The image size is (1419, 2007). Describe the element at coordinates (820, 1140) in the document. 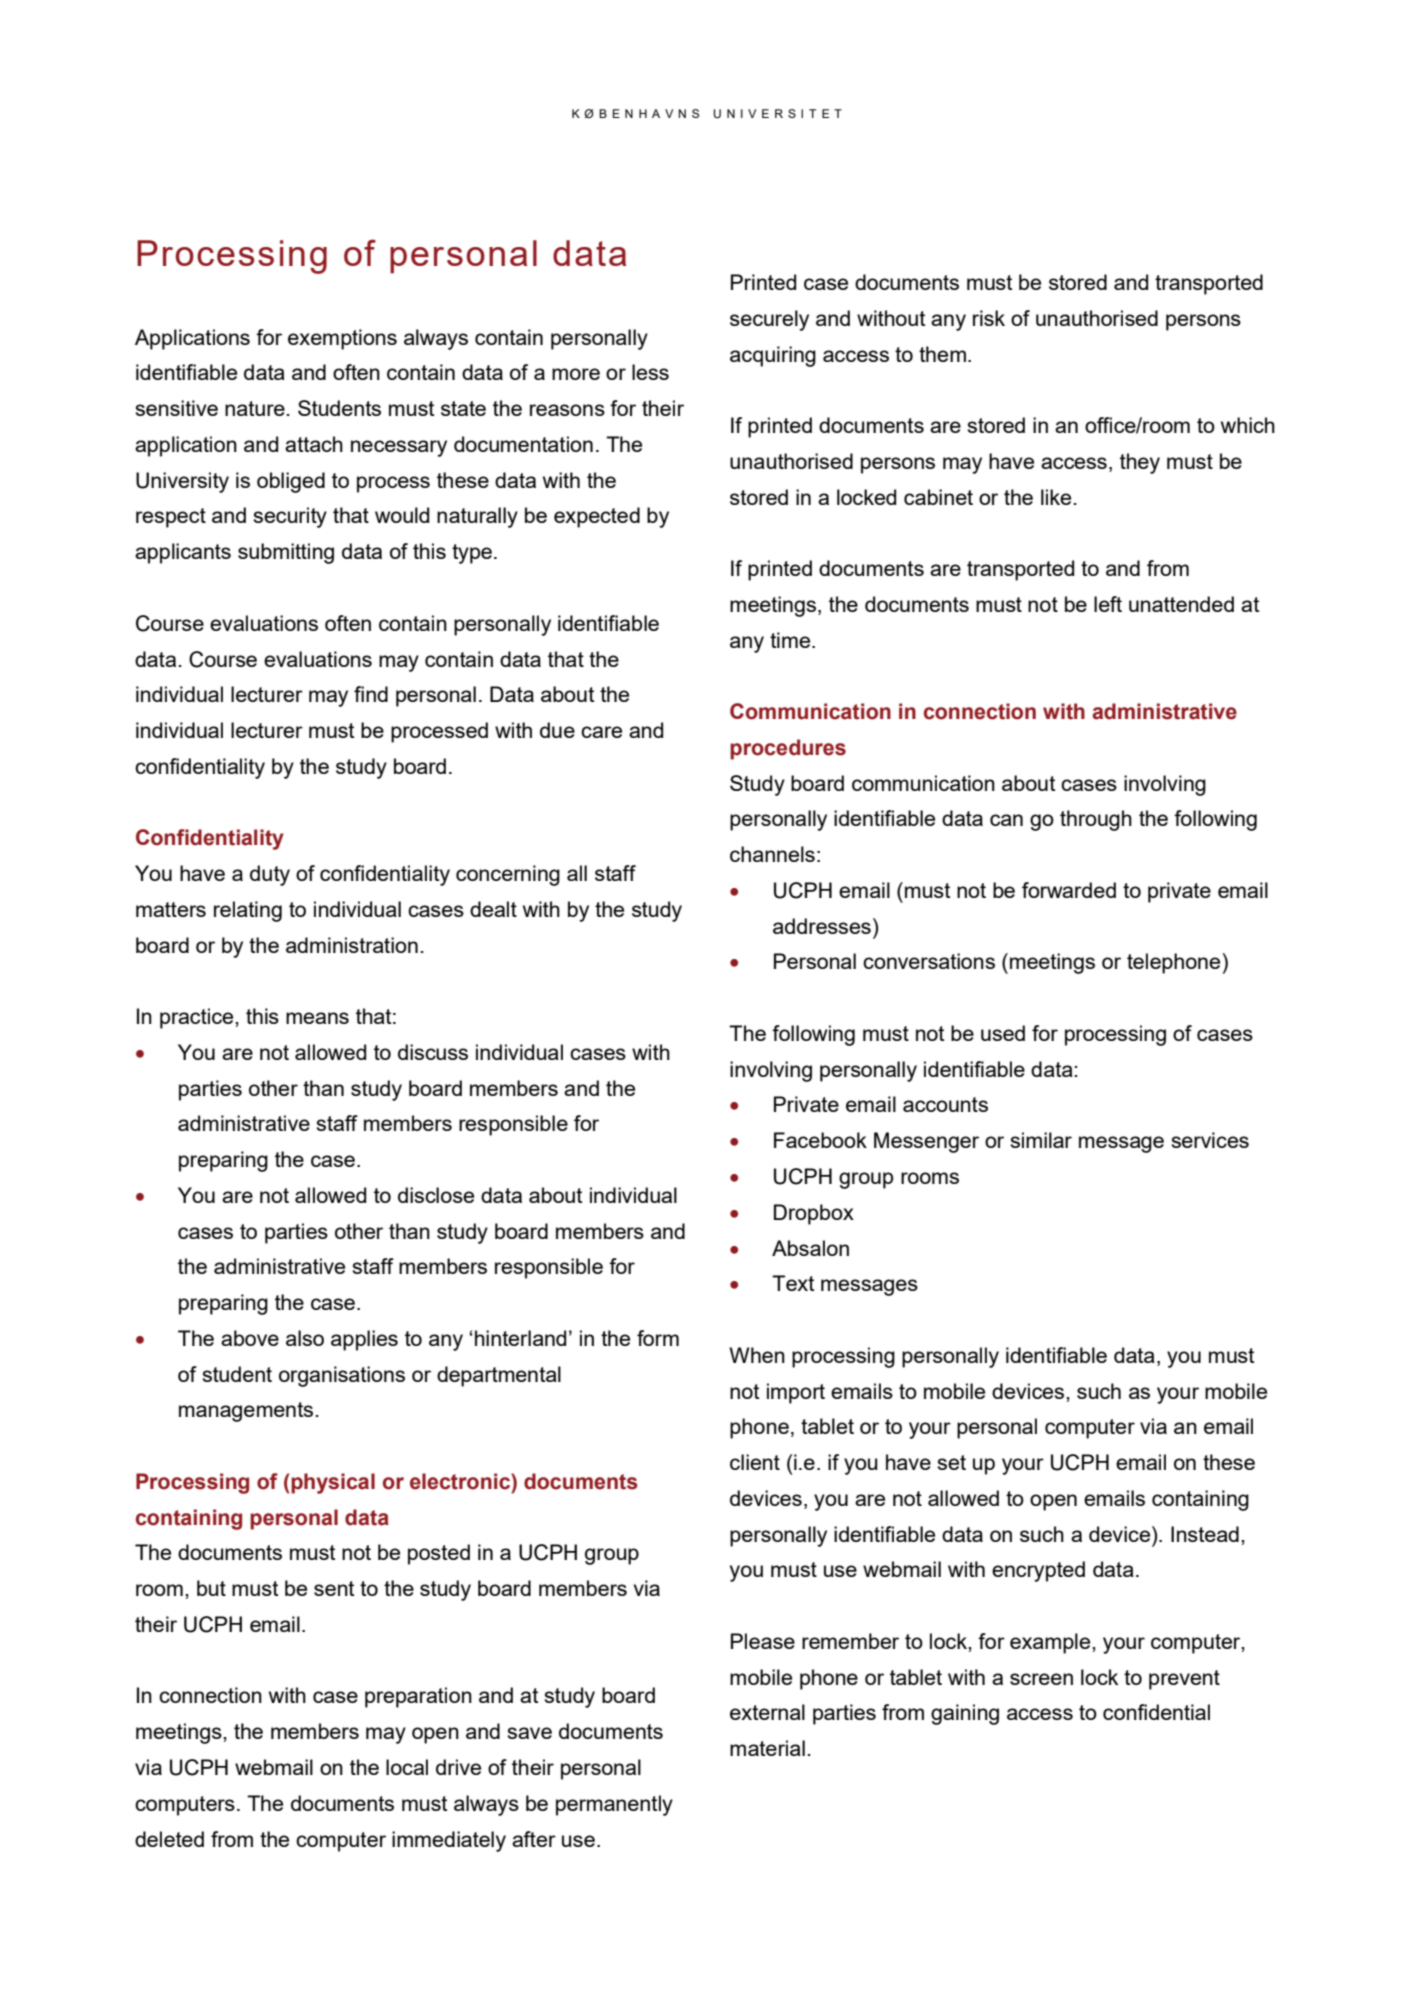

I see `Facebook` at that location.
